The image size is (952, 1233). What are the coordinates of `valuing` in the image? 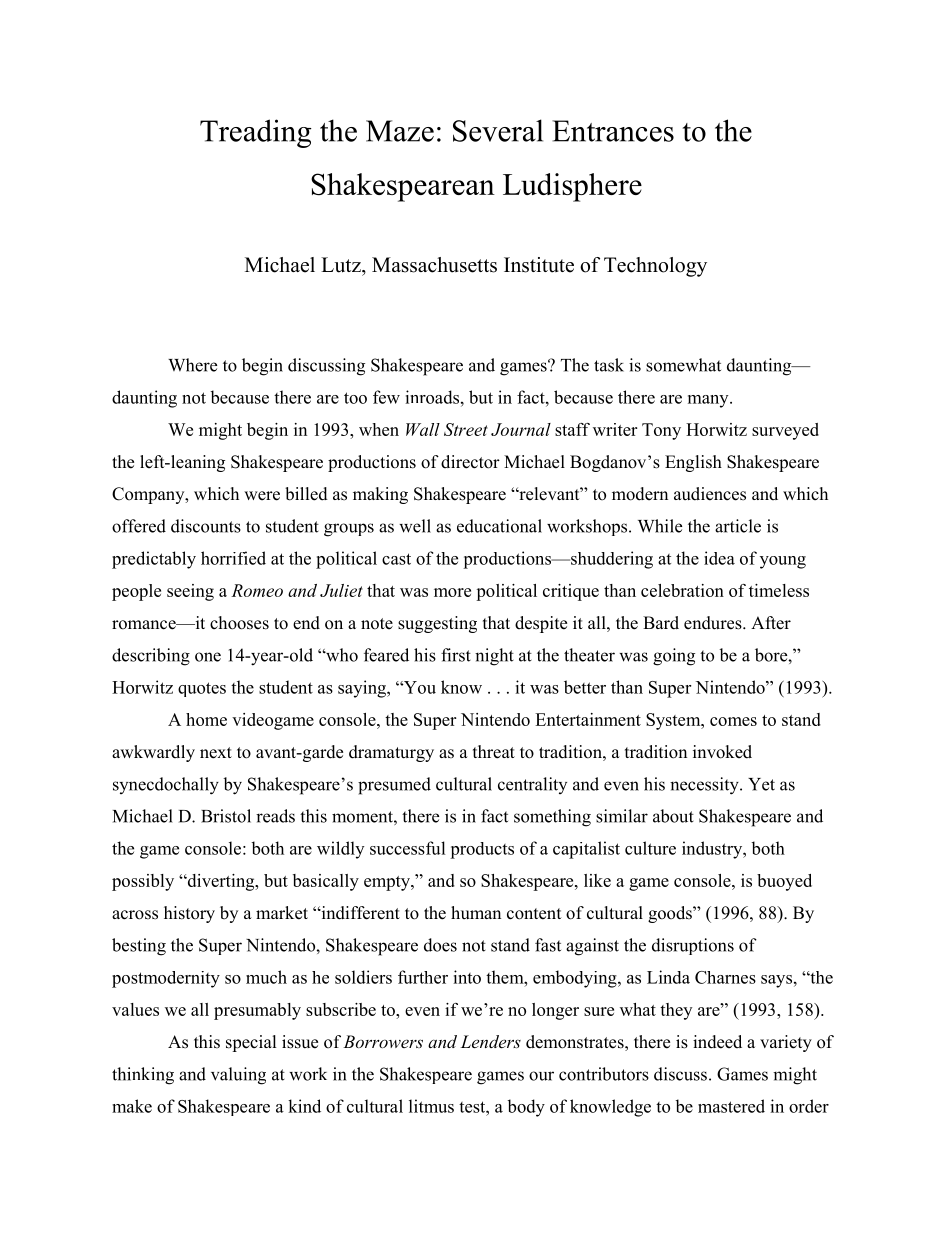 It's located at (238, 1076).
